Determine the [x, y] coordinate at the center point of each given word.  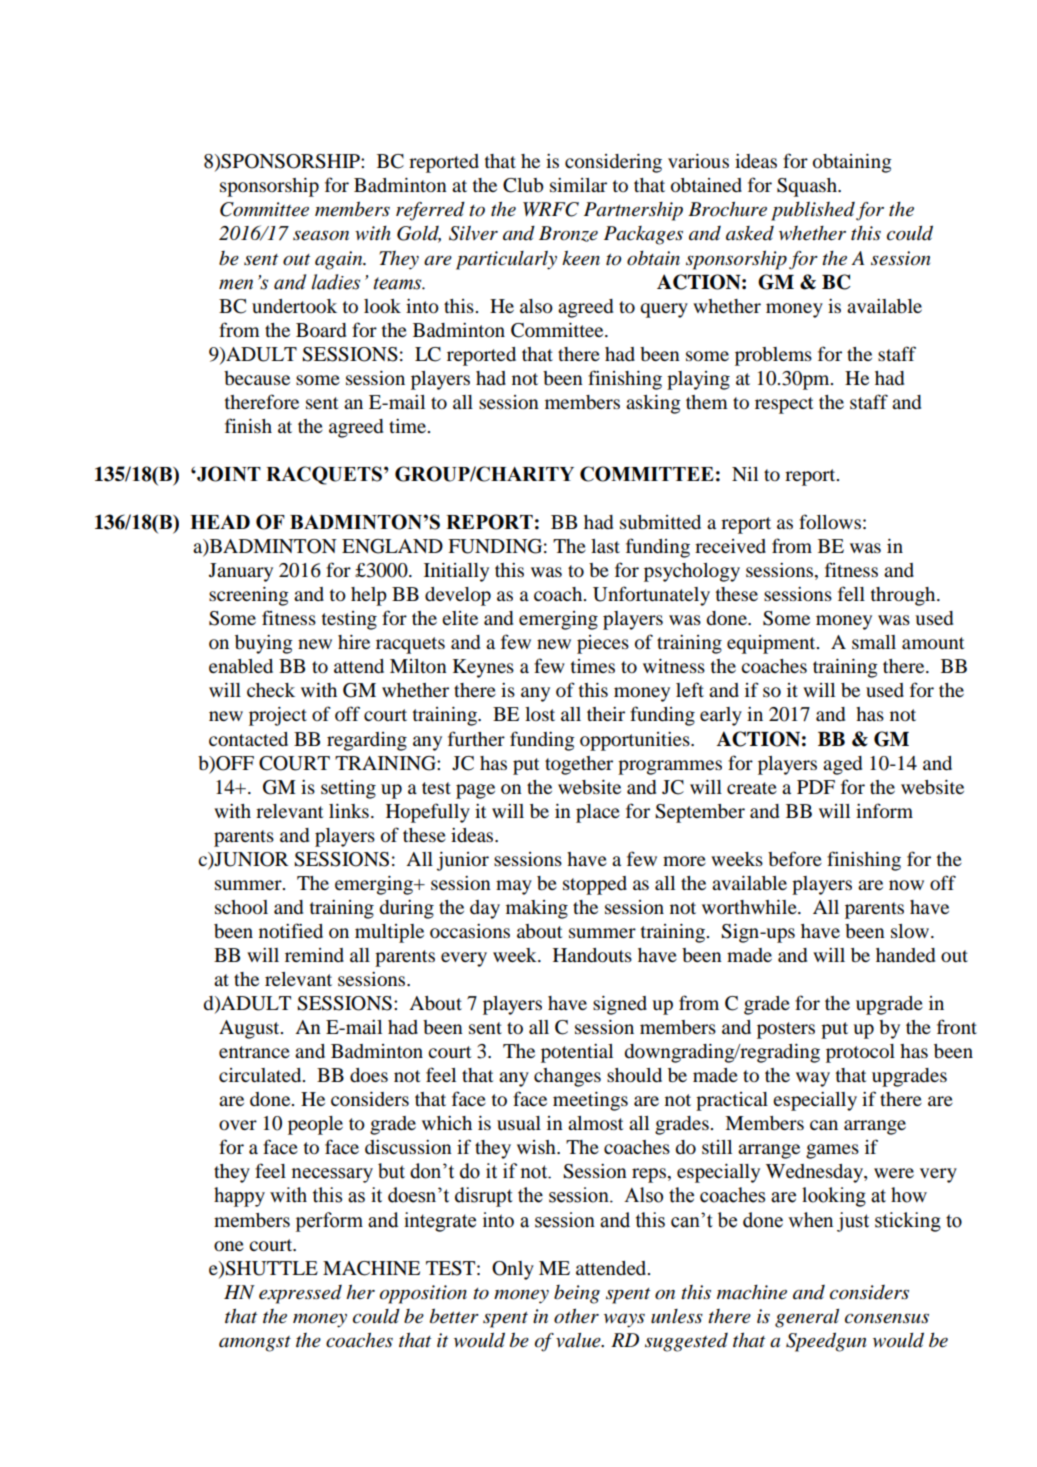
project [278, 716]
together [579, 765]
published [813, 211]
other [576, 1316]
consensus [887, 1318]
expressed [300, 1294]
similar [578, 185]
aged [842, 765]
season [321, 235]
